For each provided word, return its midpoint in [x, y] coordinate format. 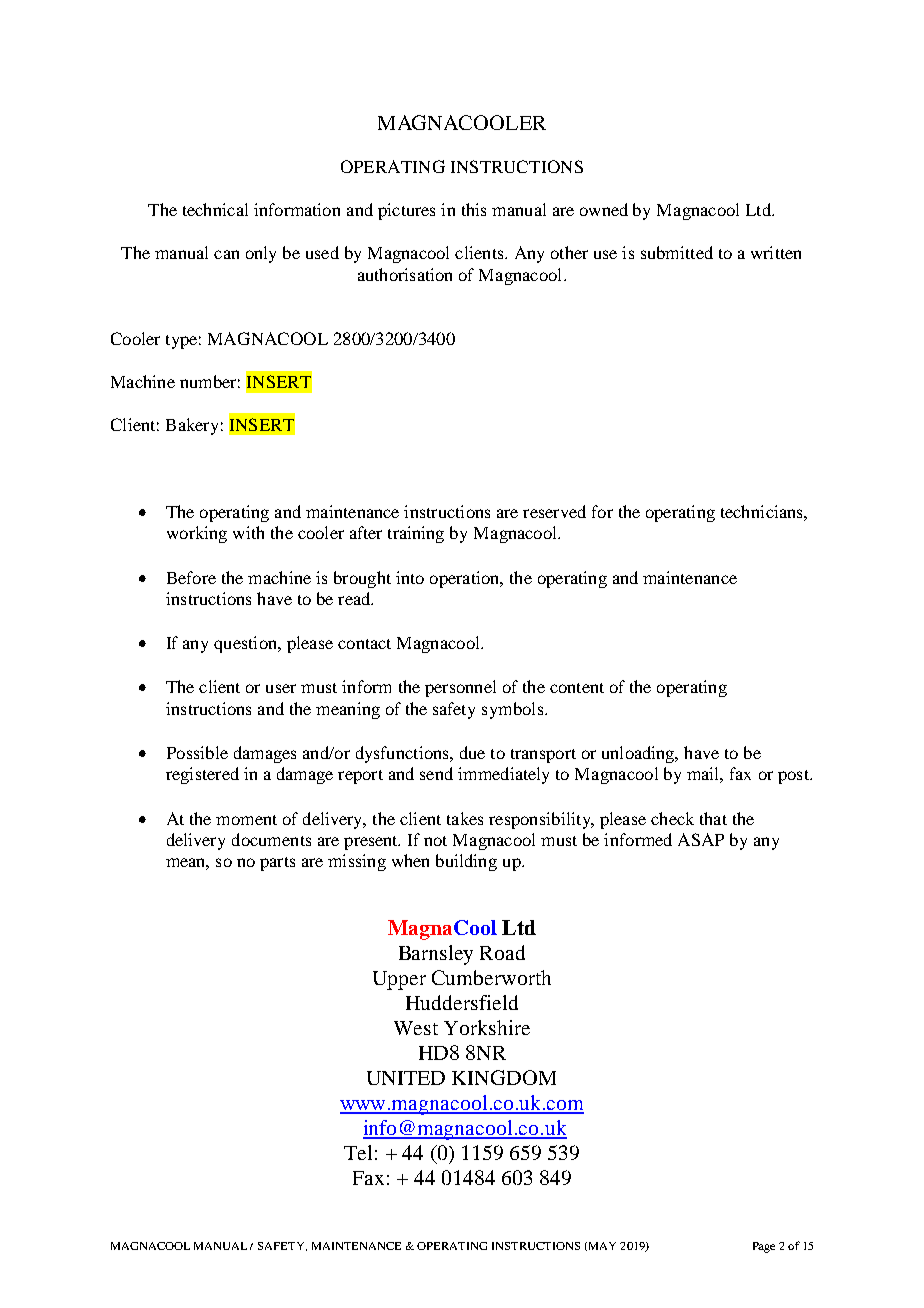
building [466, 862]
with [248, 532]
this [474, 209]
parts [277, 864]
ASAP [701, 839]
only [261, 254]
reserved [554, 511]
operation [466, 579]
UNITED [406, 1078]
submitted [677, 252]
